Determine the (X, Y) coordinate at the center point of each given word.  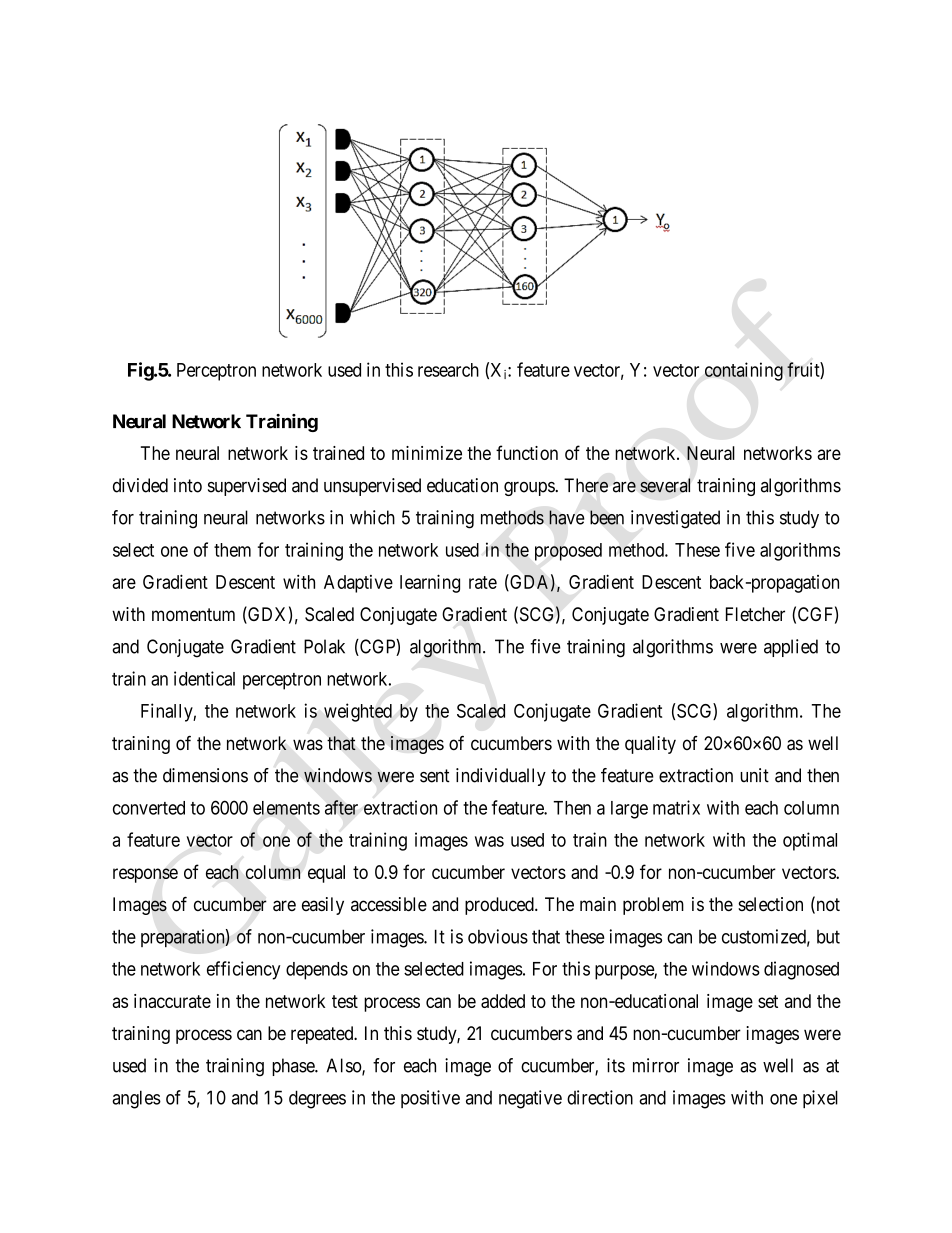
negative (530, 1099)
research (448, 370)
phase (294, 1067)
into (188, 485)
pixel (820, 1099)
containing (744, 371)
